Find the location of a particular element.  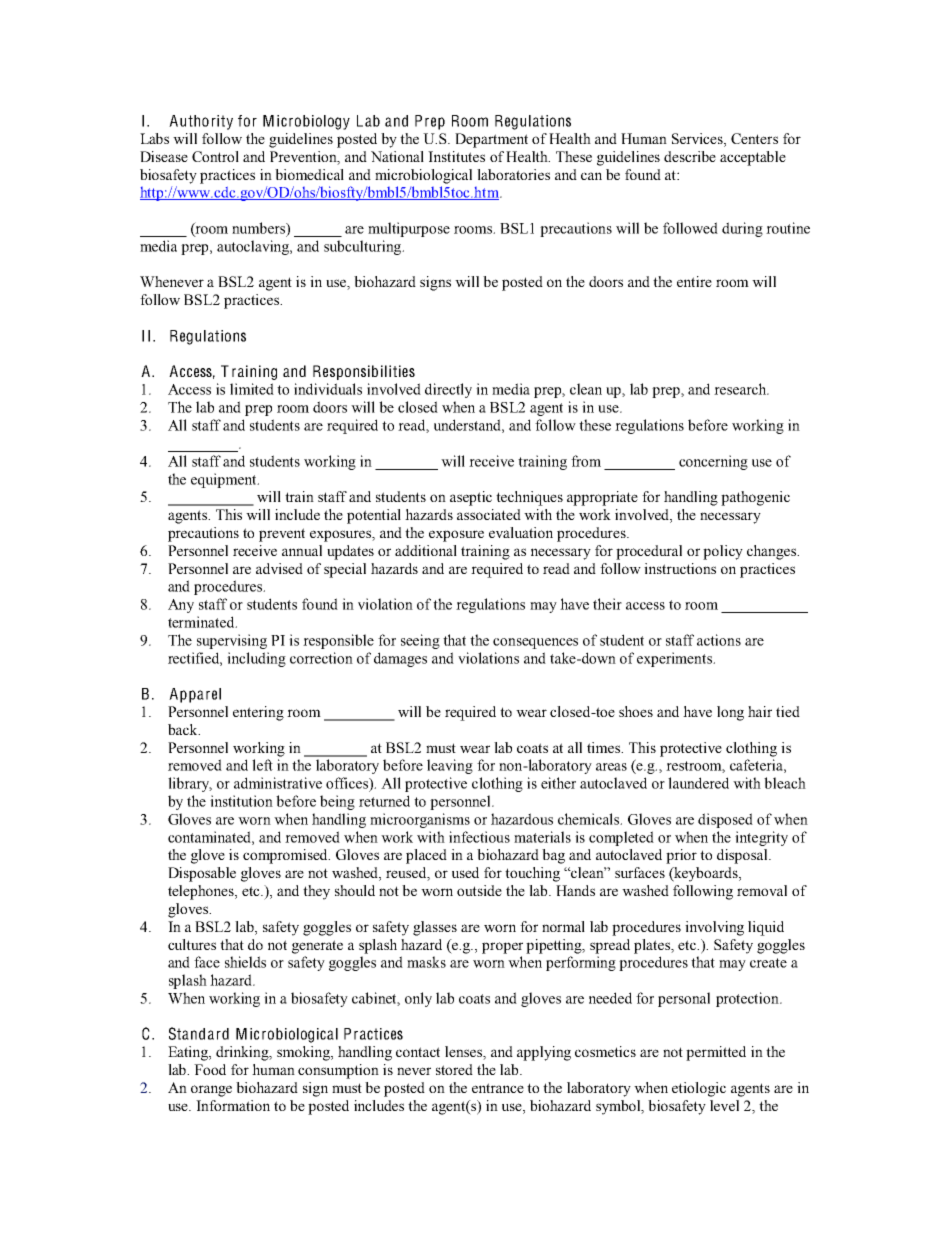

prior is located at coordinates (681, 856).
